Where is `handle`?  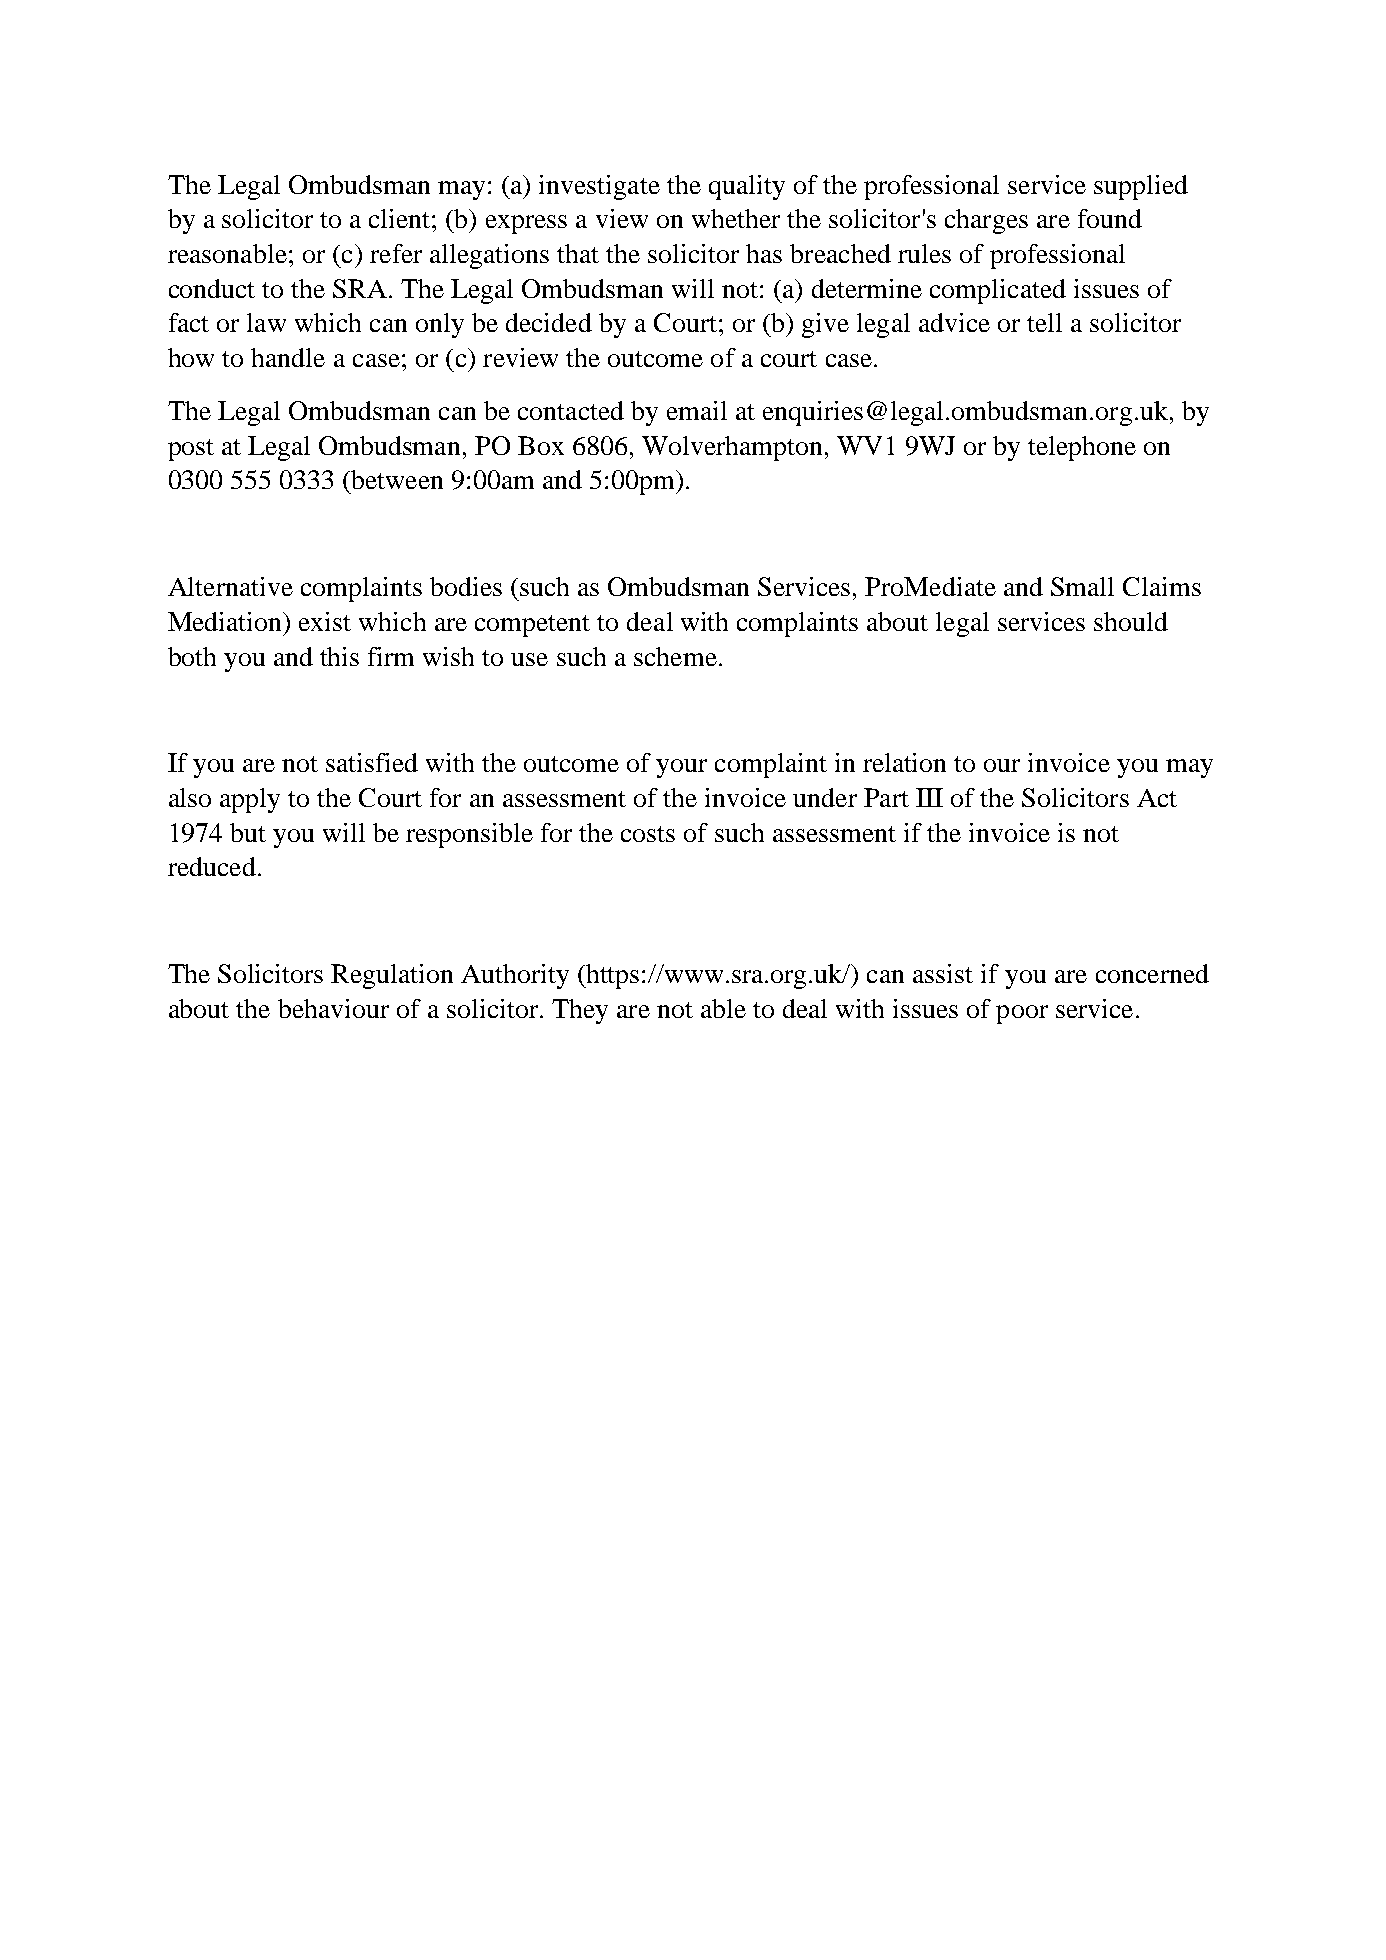 handle is located at coordinates (288, 357).
